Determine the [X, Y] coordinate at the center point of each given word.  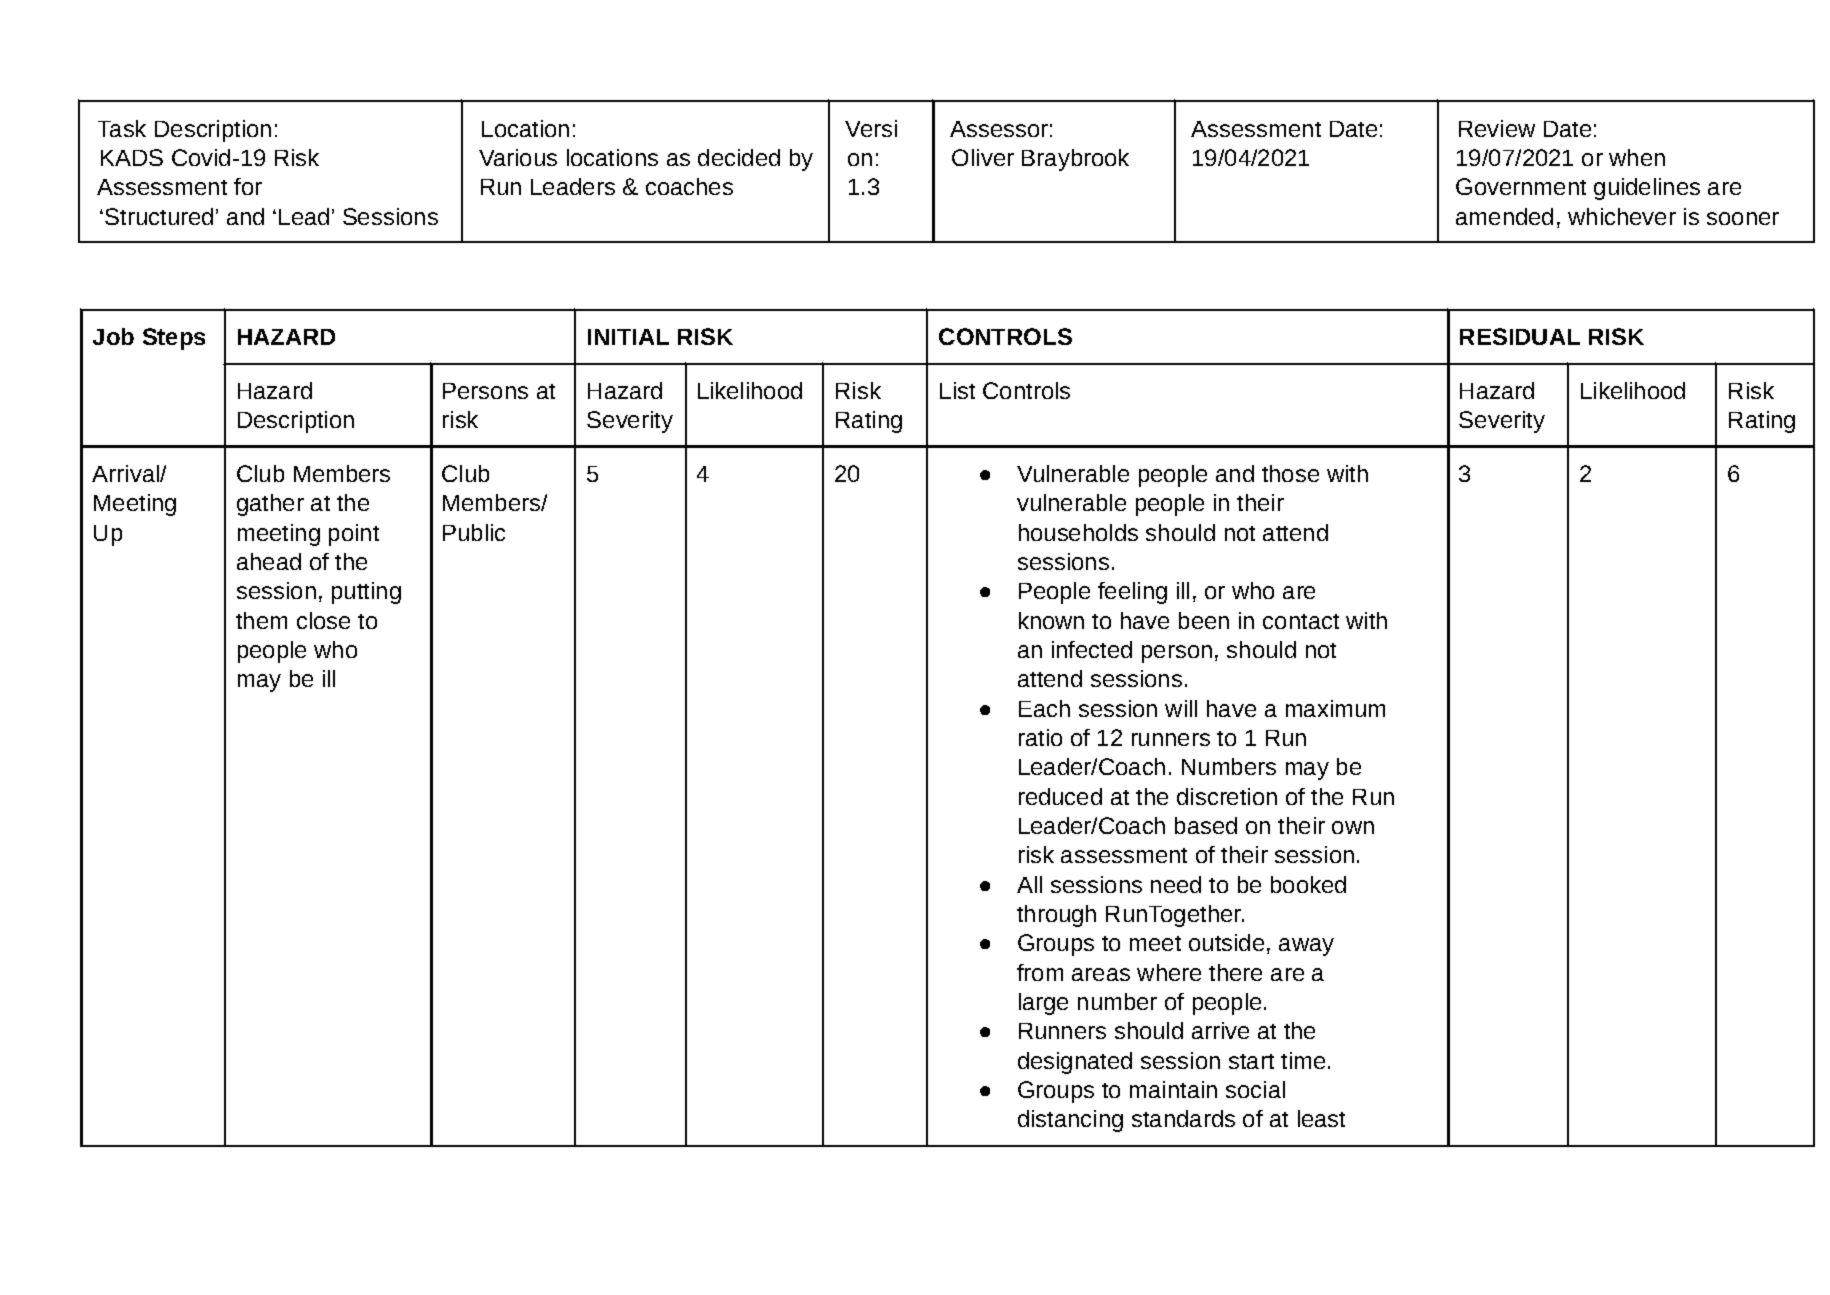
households [1078, 532]
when [1637, 157]
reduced [1060, 796]
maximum [1335, 708]
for [248, 186]
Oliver [983, 157]
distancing [1070, 1121]
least [1321, 1118]
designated [1075, 1063]
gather [270, 505]
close [323, 620]
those [1290, 473]
